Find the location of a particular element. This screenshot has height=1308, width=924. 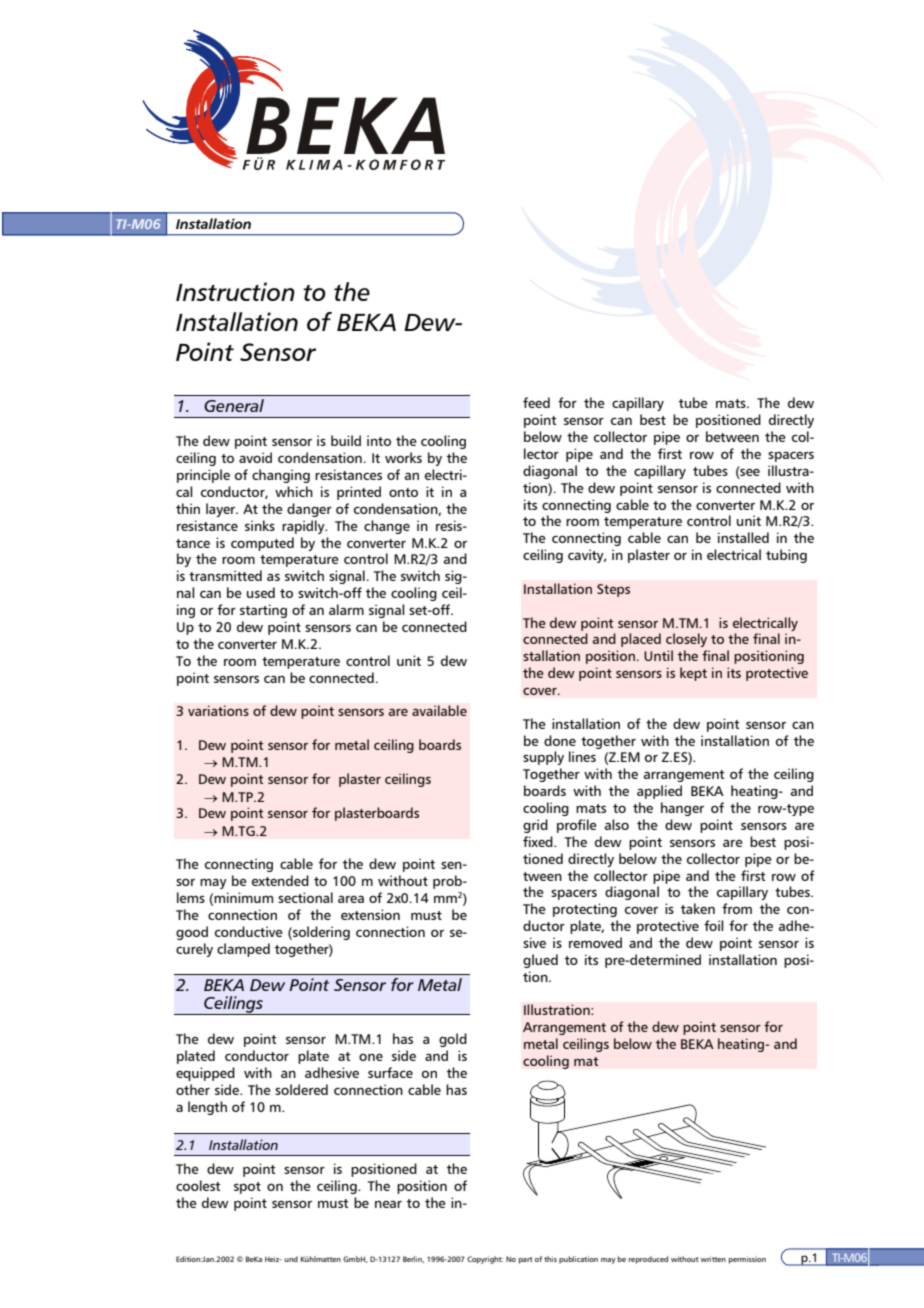

hanger is located at coordinates (682, 809).
